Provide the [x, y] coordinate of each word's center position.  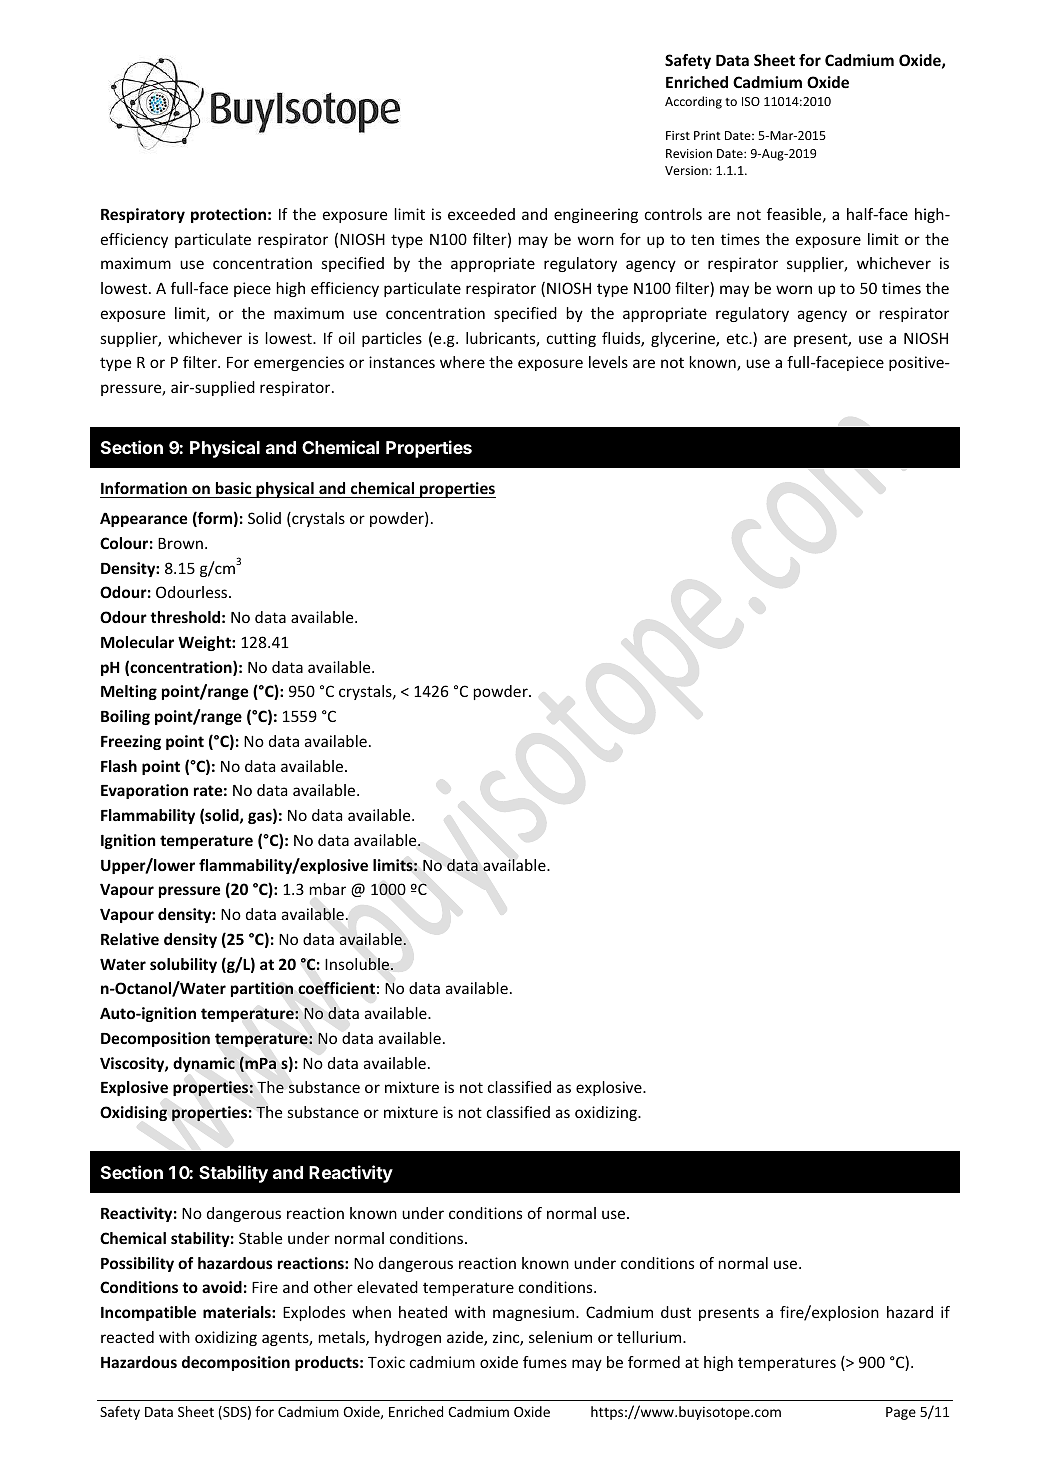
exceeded [481, 214]
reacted [127, 1337]
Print [707, 135]
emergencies [299, 363]
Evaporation [144, 791]
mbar [328, 889]
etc [738, 338]
